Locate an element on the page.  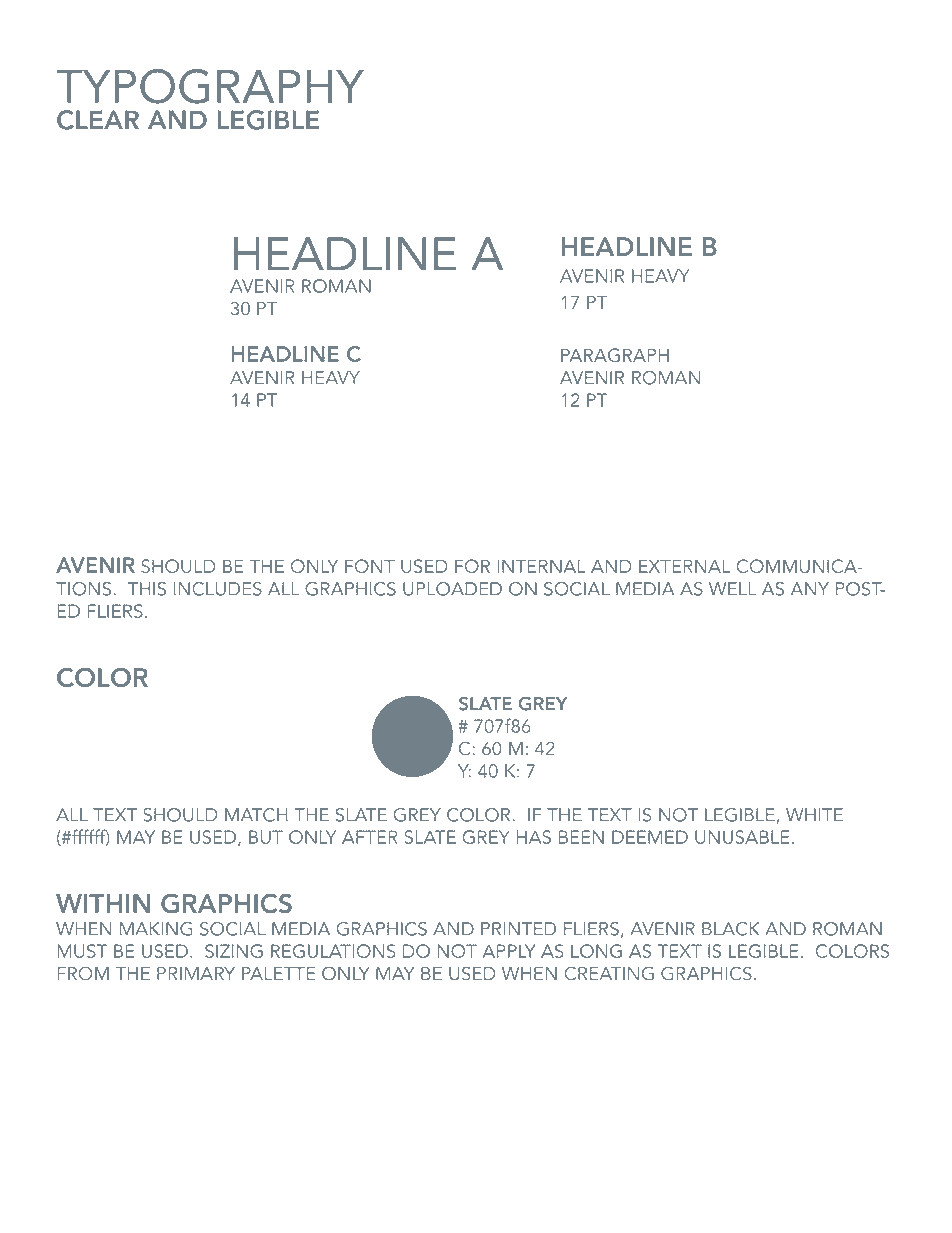
CLEAR is located at coordinates (98, 120).
